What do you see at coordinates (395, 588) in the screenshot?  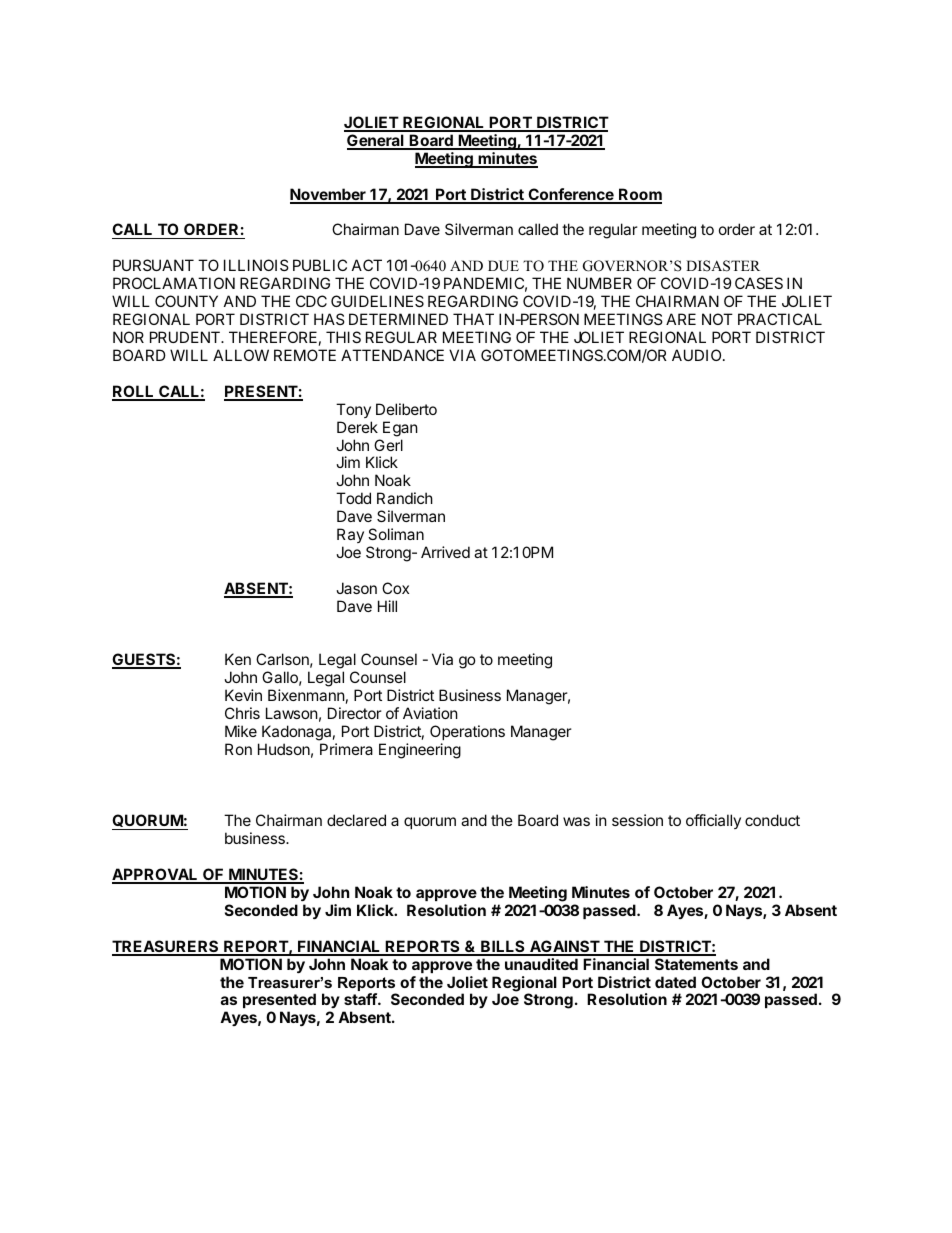 I see `Cox` at bounding box center [395, 588].
